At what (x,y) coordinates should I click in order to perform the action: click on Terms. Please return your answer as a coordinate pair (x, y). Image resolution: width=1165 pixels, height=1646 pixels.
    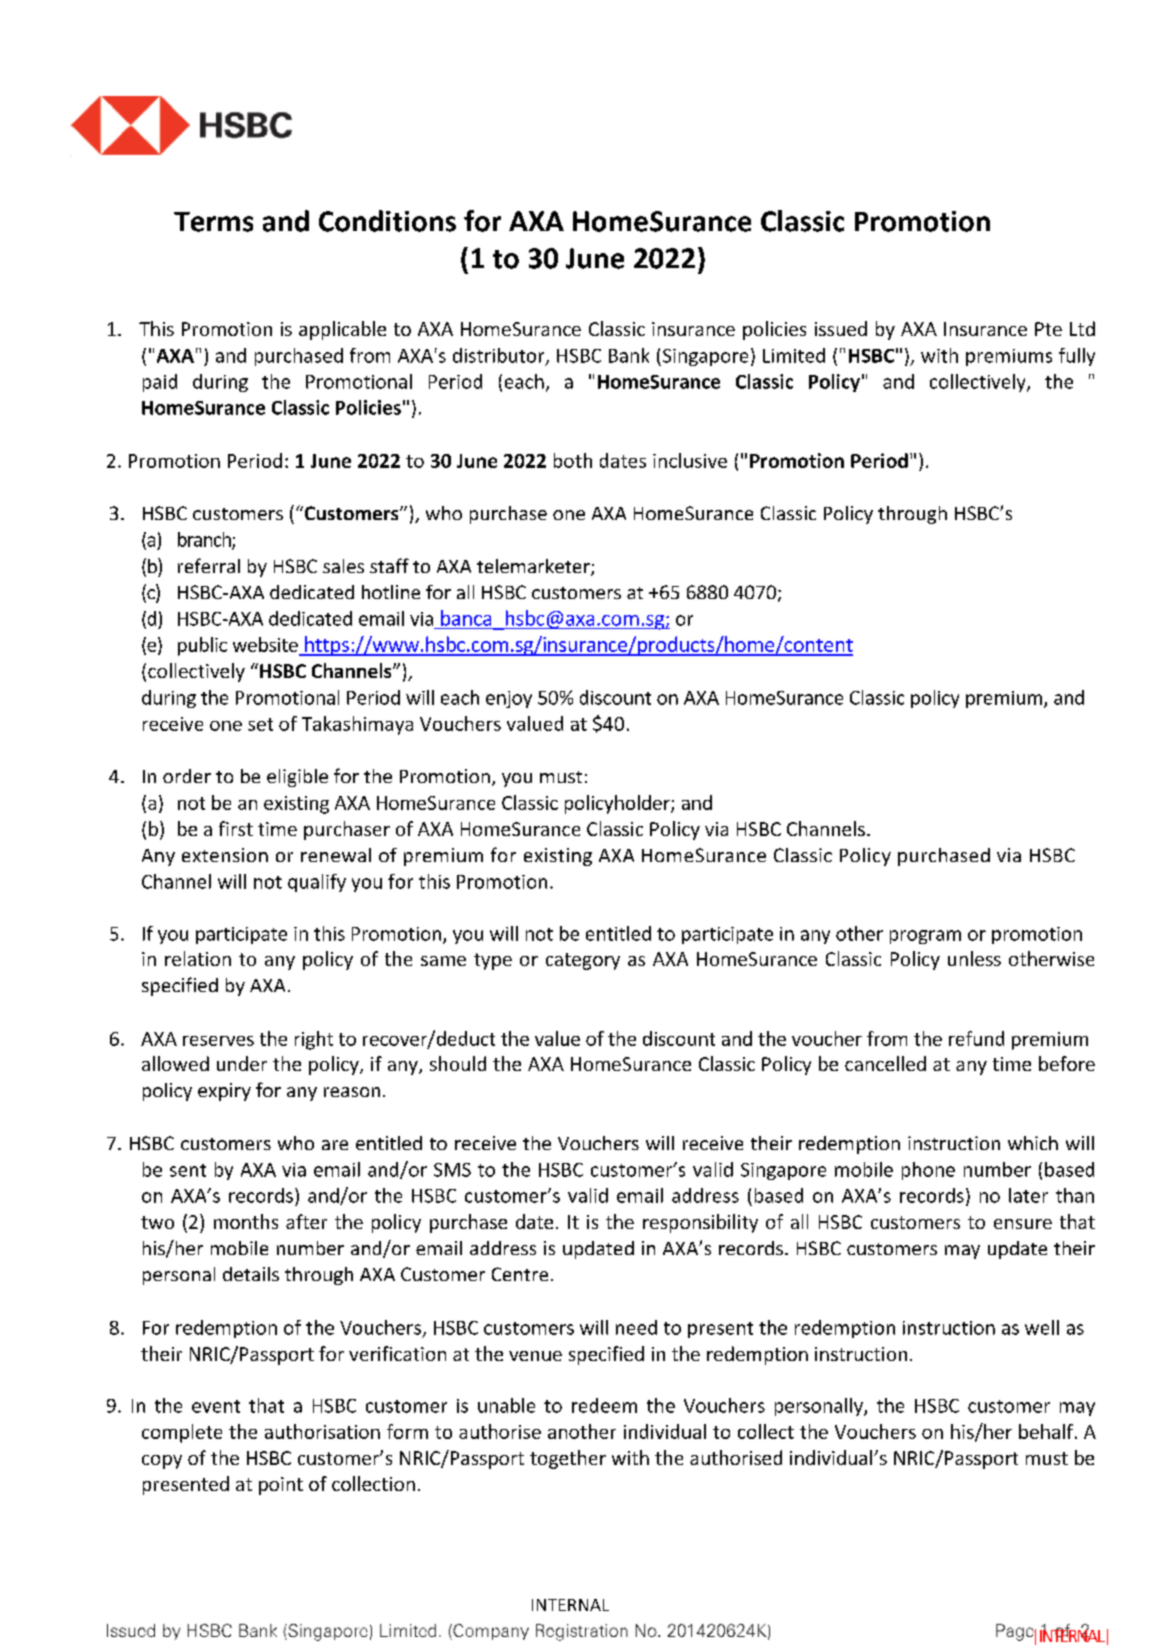
    Looking at the image, I should click on (213, 222).
